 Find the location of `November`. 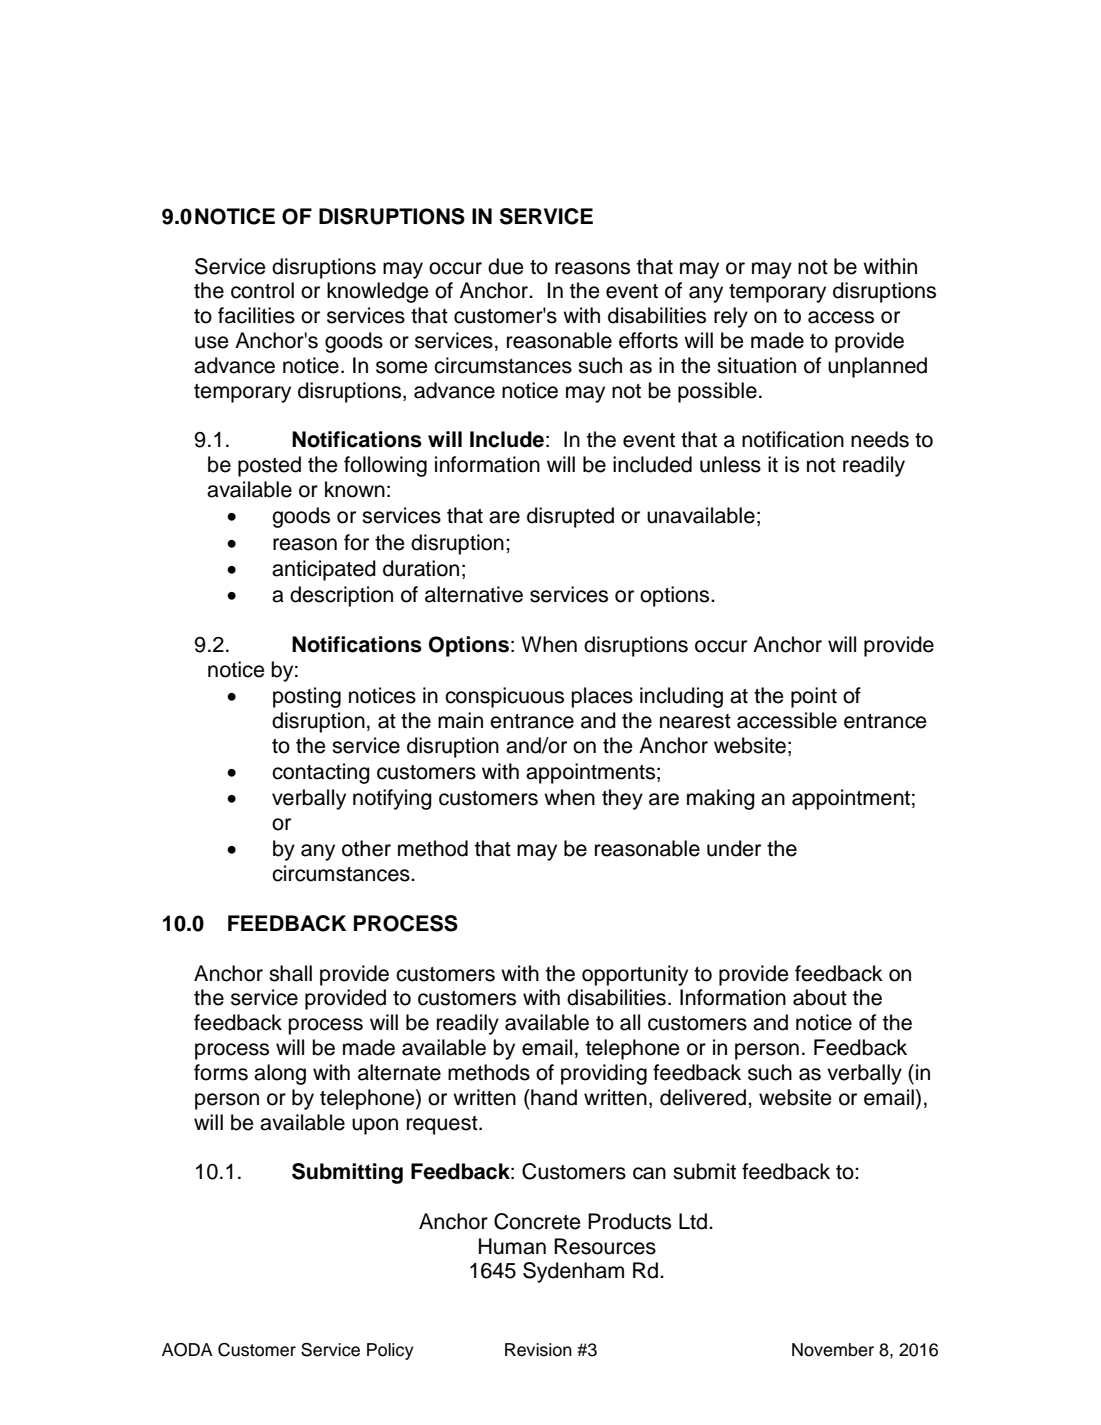

November is located at coordinates (833, 1350).
